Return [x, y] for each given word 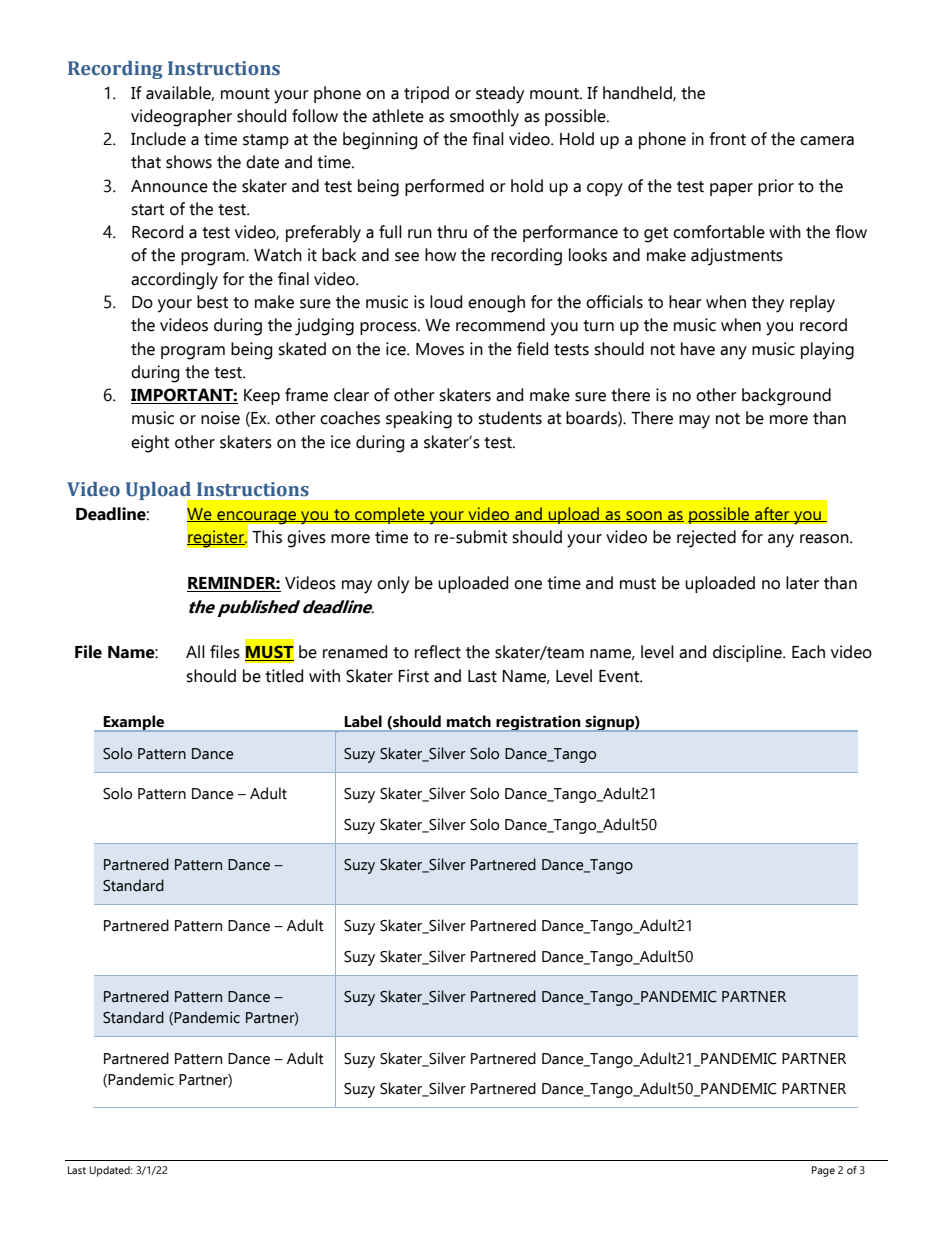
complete [390, 515]
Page [823, 1171]
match [469, 721]
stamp [266, 141]
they [768, 304]
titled [284, 676]
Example [134, 723]
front [727, 139]
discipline [748, 653]
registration [538, 723]
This [267, 537]
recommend [500, 325]
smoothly [484, 118]
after [772, 514]
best [212, 302]
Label [363, 721]
